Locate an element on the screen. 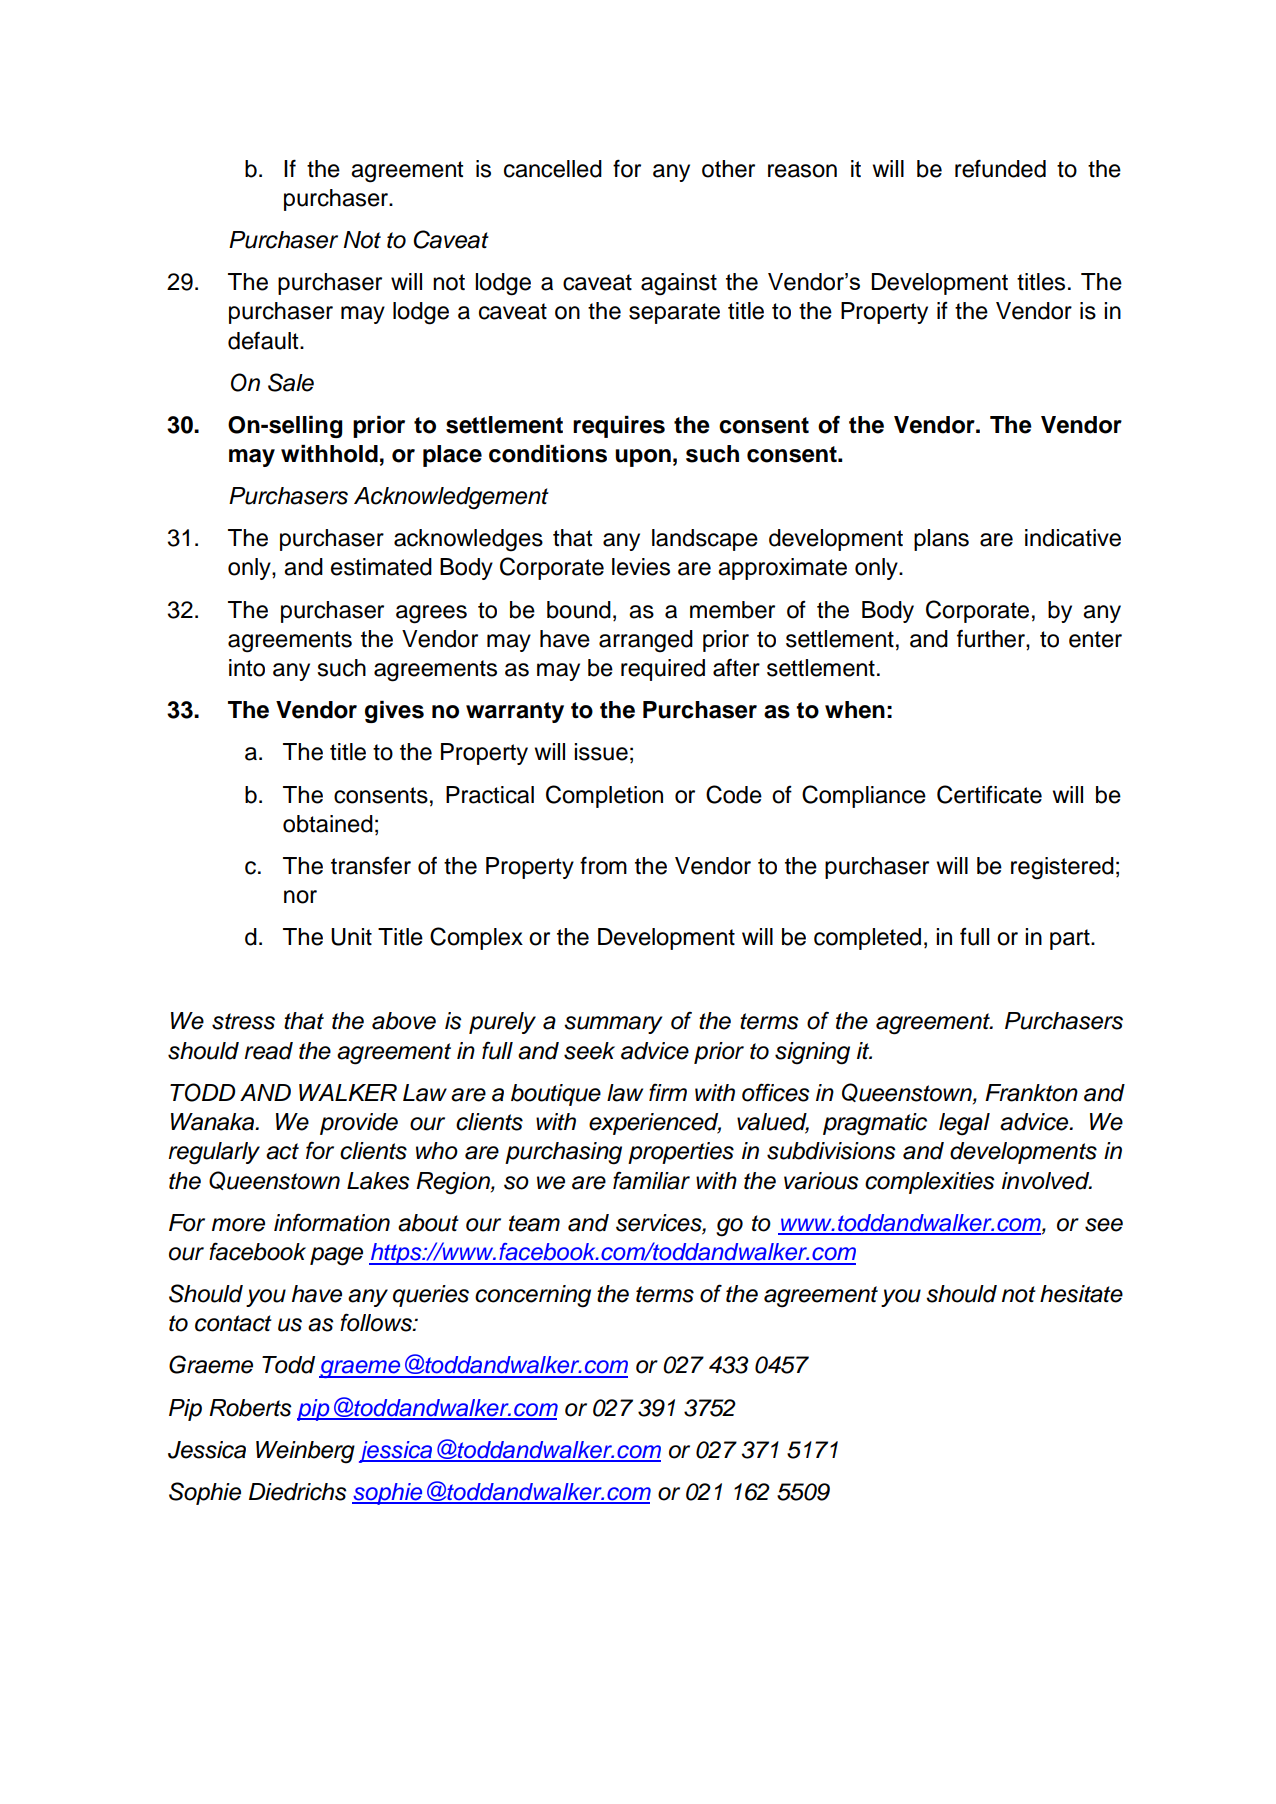 The height and width of the screenshot is (1804, 1276). refunded is located at coordinates (1000, 168).
